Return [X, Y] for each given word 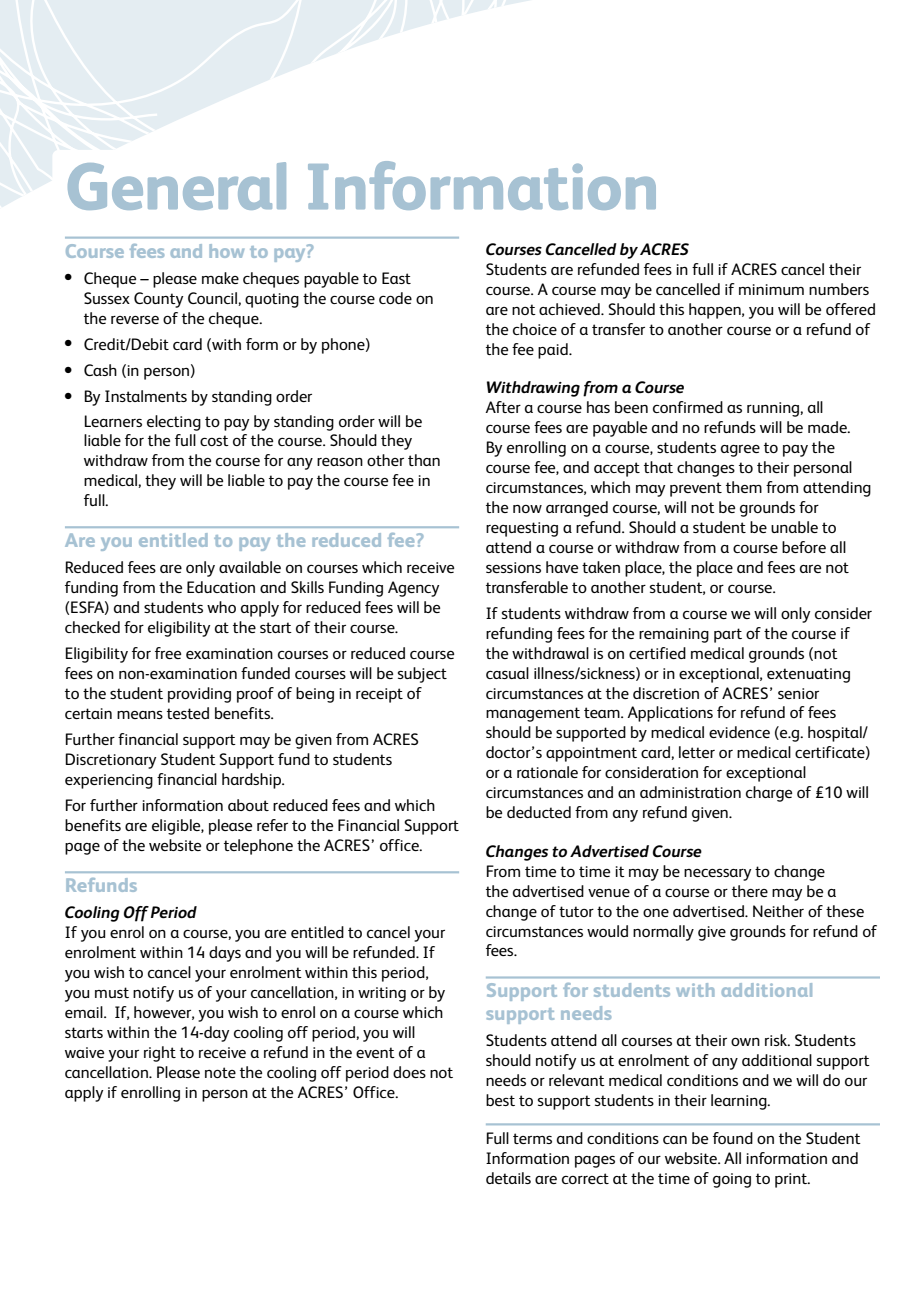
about [248, 805]
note [220, 1072]
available [250, 567]
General [177, 186]
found [733, 1138]
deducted [539, 812]
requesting [522, 529]
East [396, 278]
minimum [771, 289]
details [508, 1178]
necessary [717, 875]
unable [794, 527]
